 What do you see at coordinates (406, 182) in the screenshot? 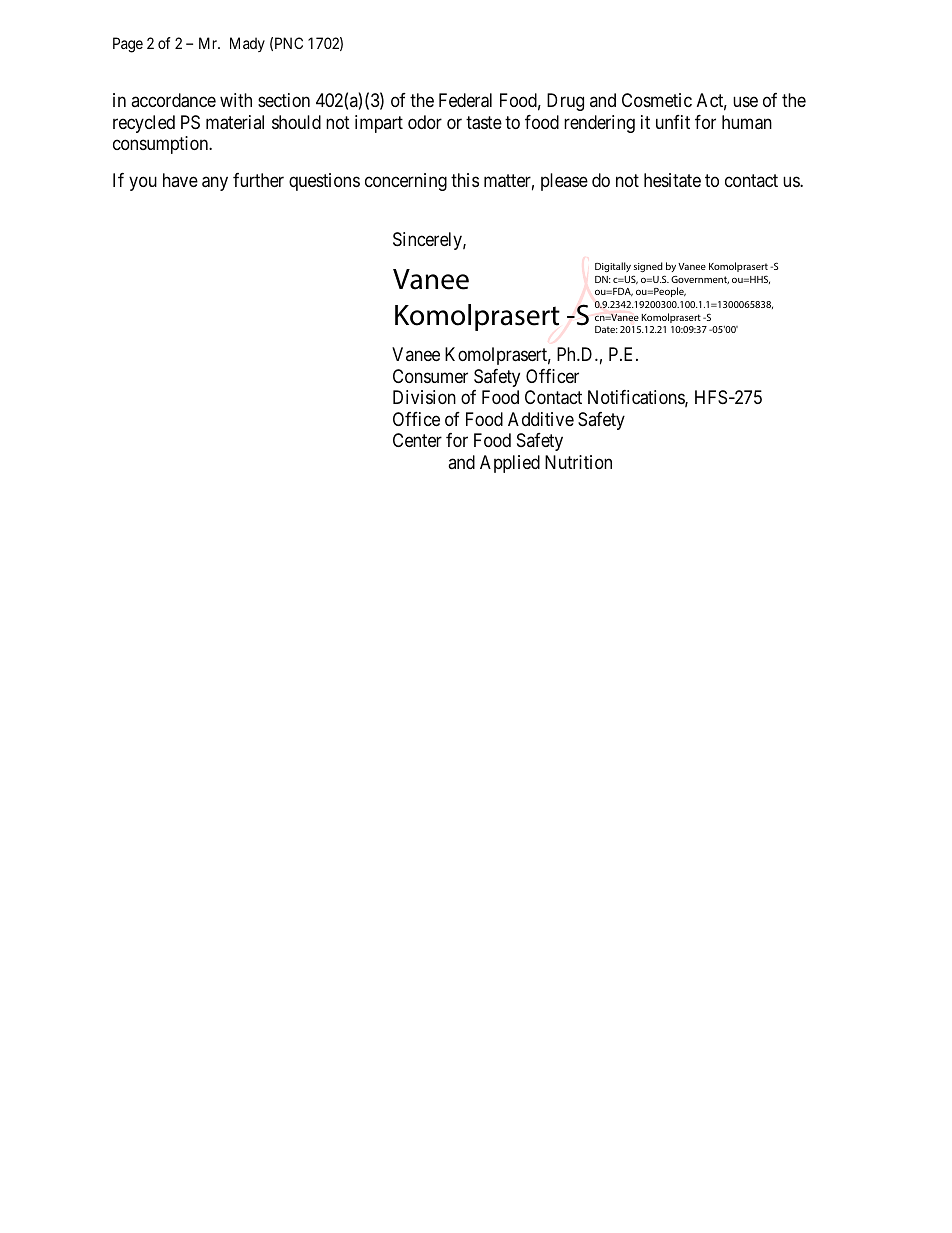
I see `concerning` at bounding box center [406, 182].
